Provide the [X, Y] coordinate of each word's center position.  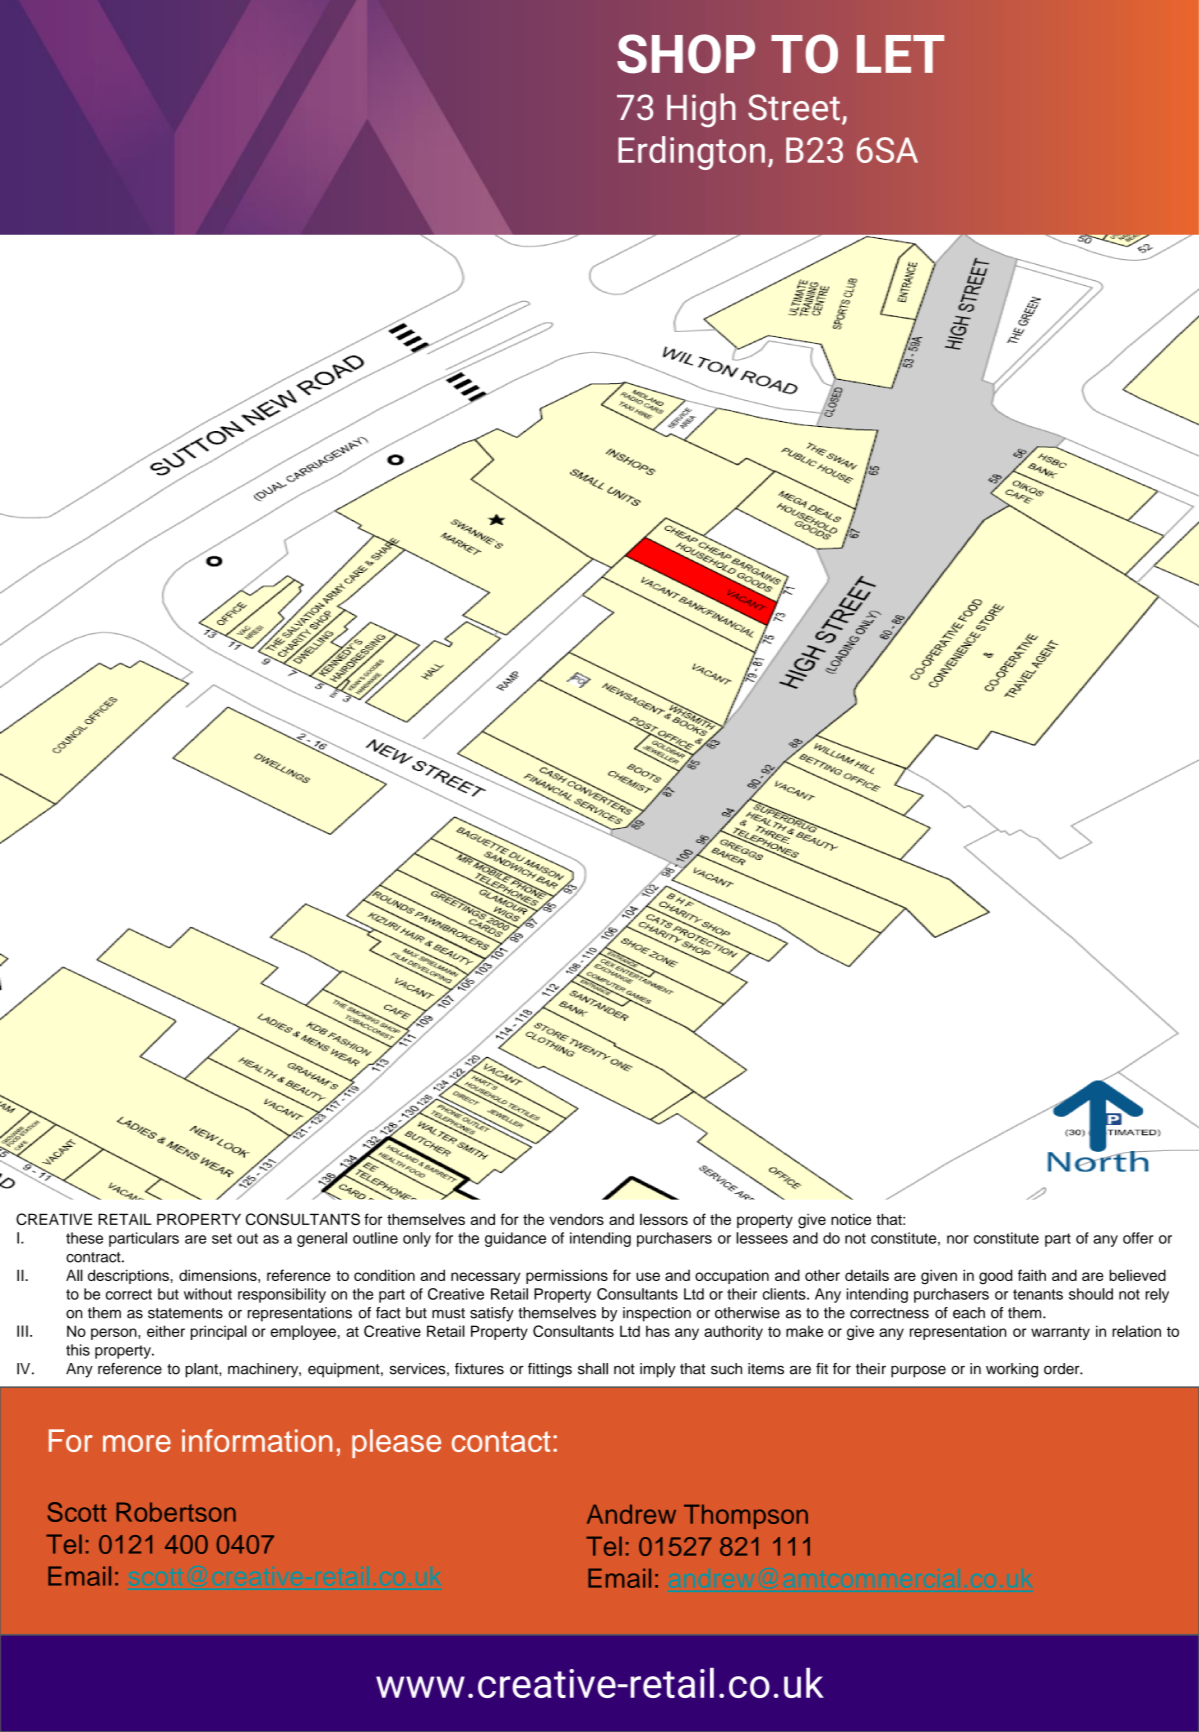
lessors [664, 1219]
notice [851, 1219]
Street [794, 107]
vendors [576, 1219]
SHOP [686, 54]
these [84, 1238]
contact [501, 1441]
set [222, 1238]
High [701, 110]
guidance [515, 1239]
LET [900, 54]
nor [958, 1239]
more [137, 1443]
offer [1138, 1238]
